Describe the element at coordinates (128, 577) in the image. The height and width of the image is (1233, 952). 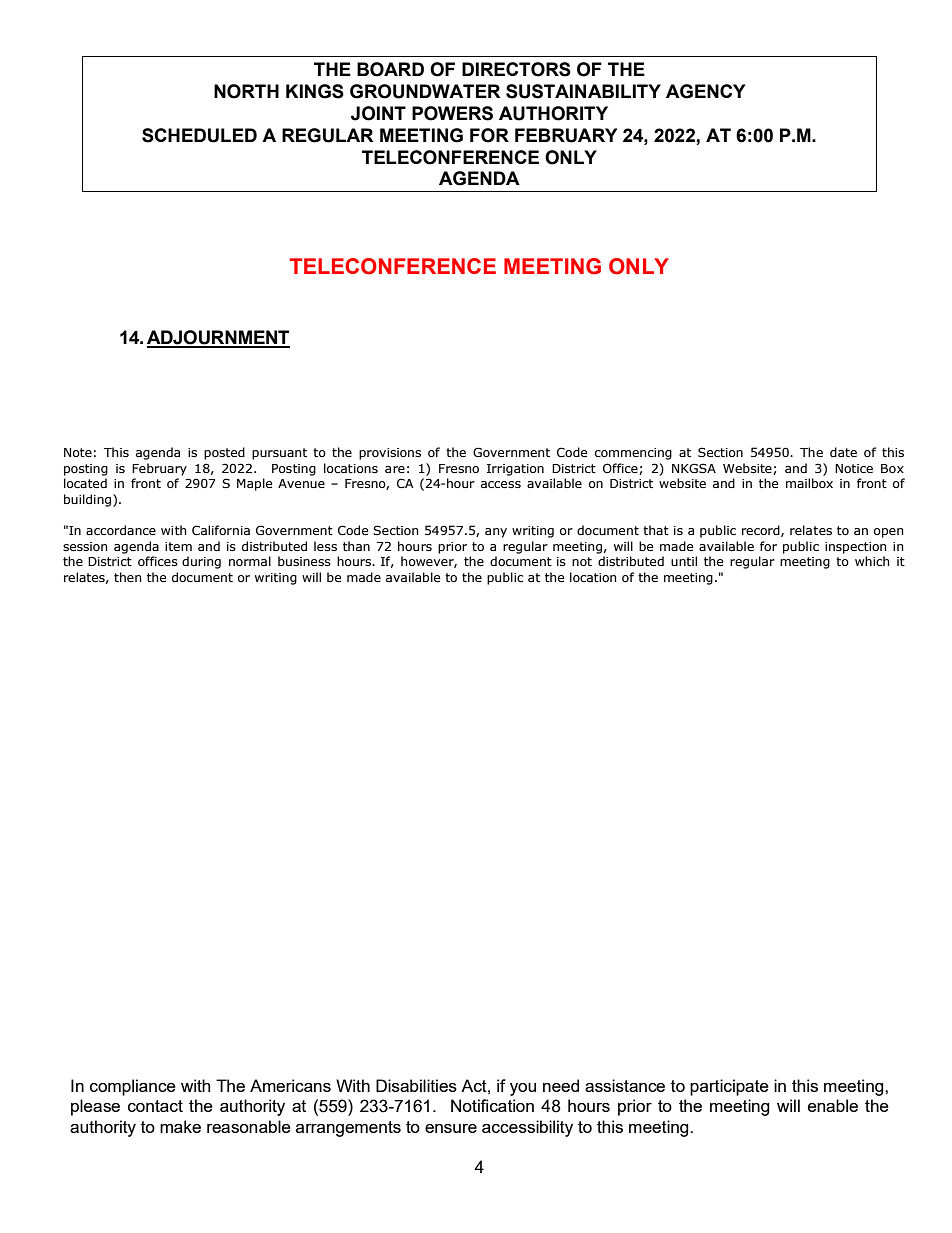
I see `then` at that location.
